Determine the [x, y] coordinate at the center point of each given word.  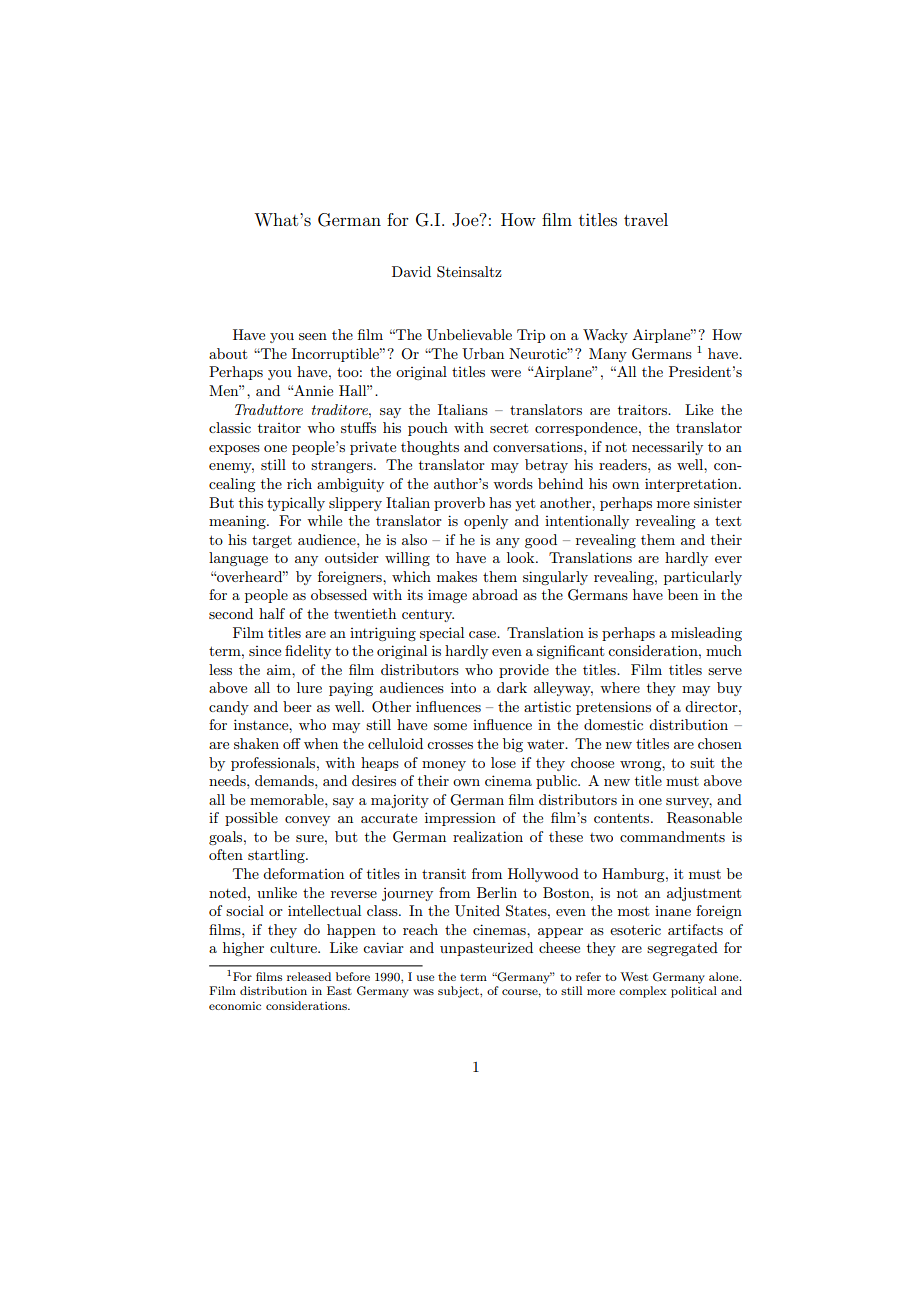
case [483, 634]
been [683, 594]
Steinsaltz [469, 272]
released [309, 976]
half [272, 613]
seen [313, 336]
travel [646, 219]
